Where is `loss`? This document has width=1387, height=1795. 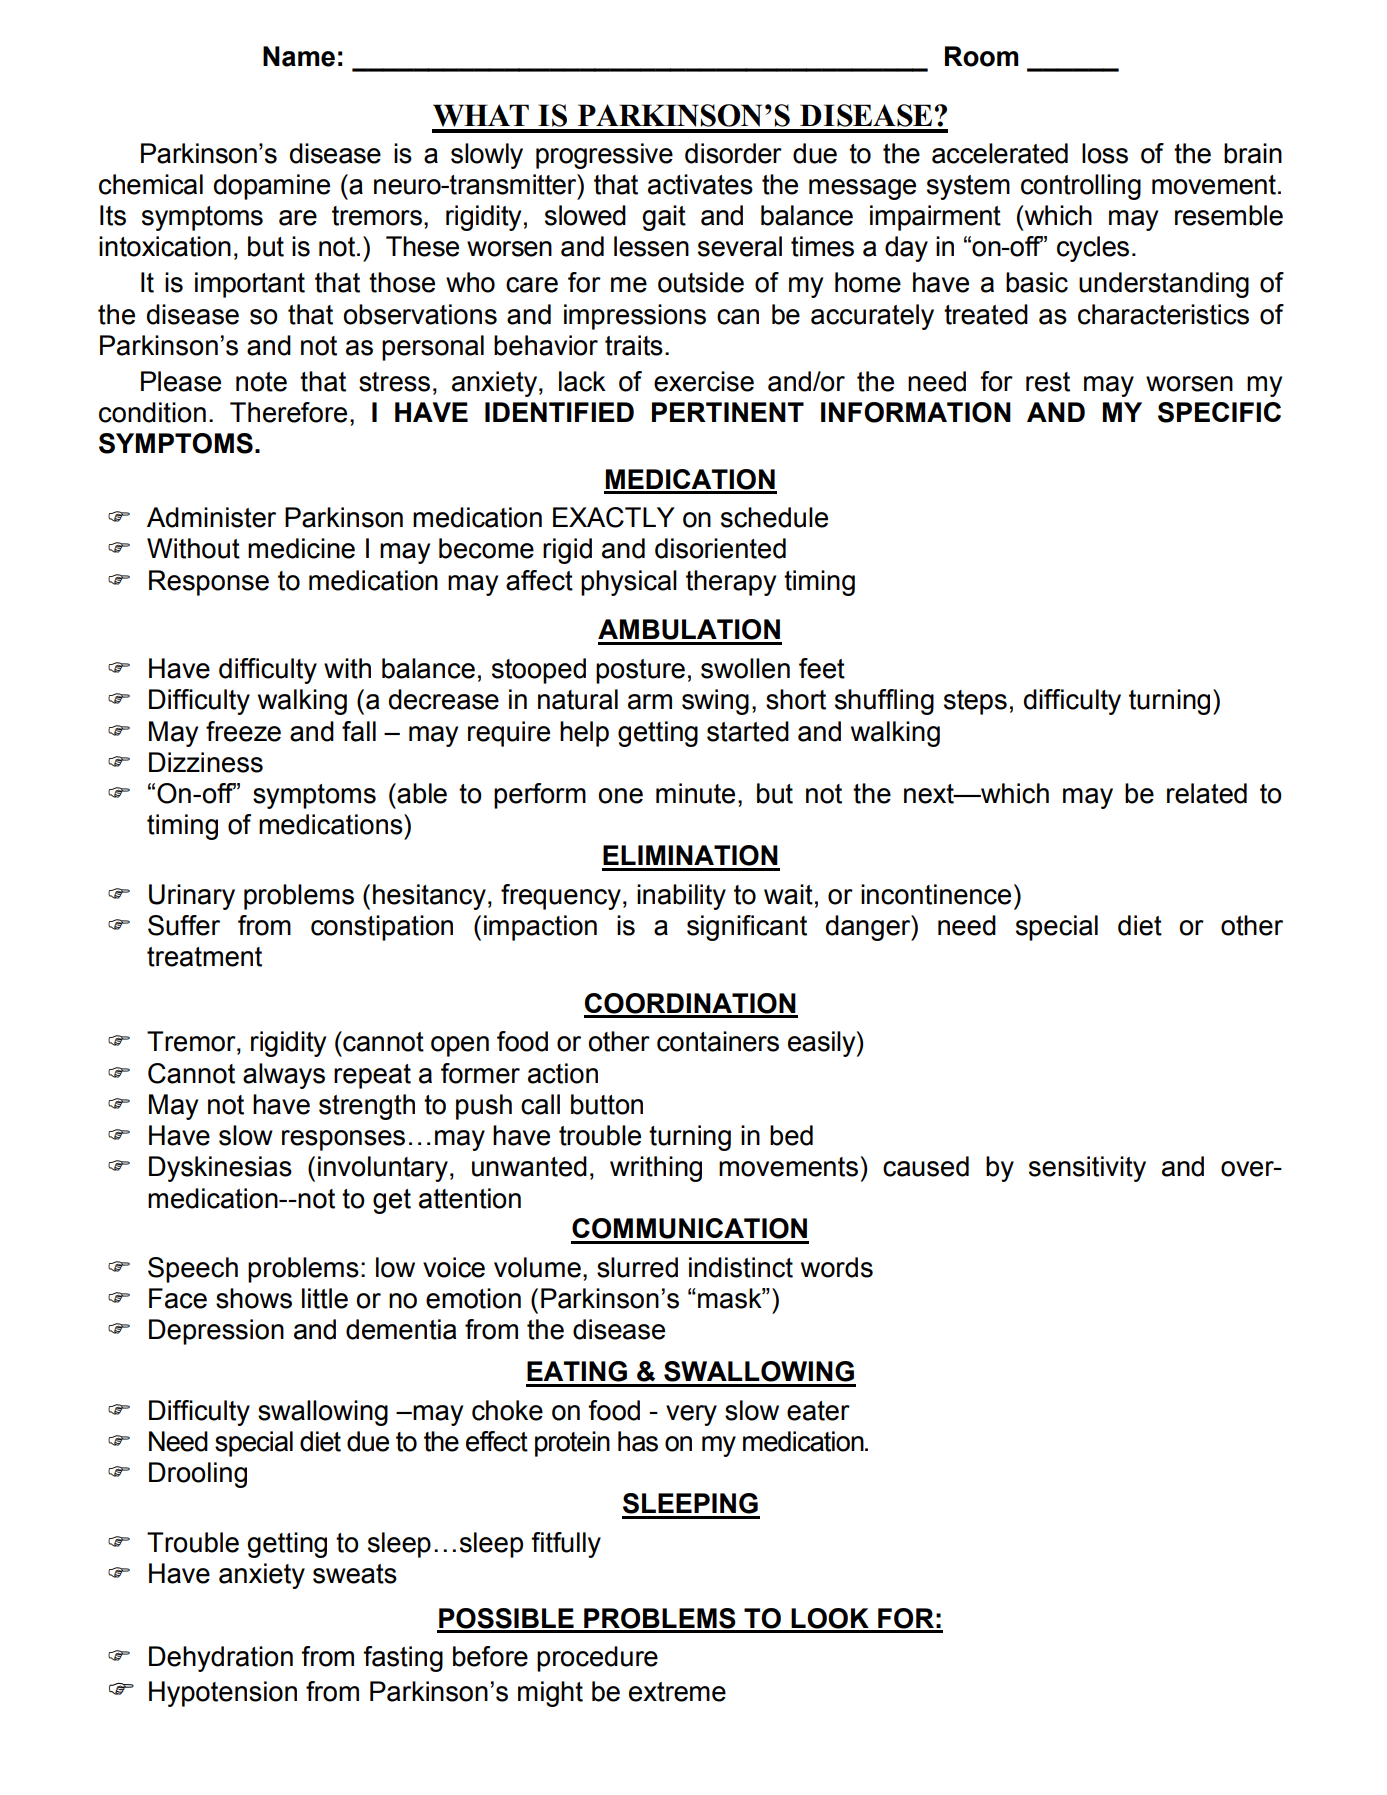 loss is located at coordinates (1105, 153).
